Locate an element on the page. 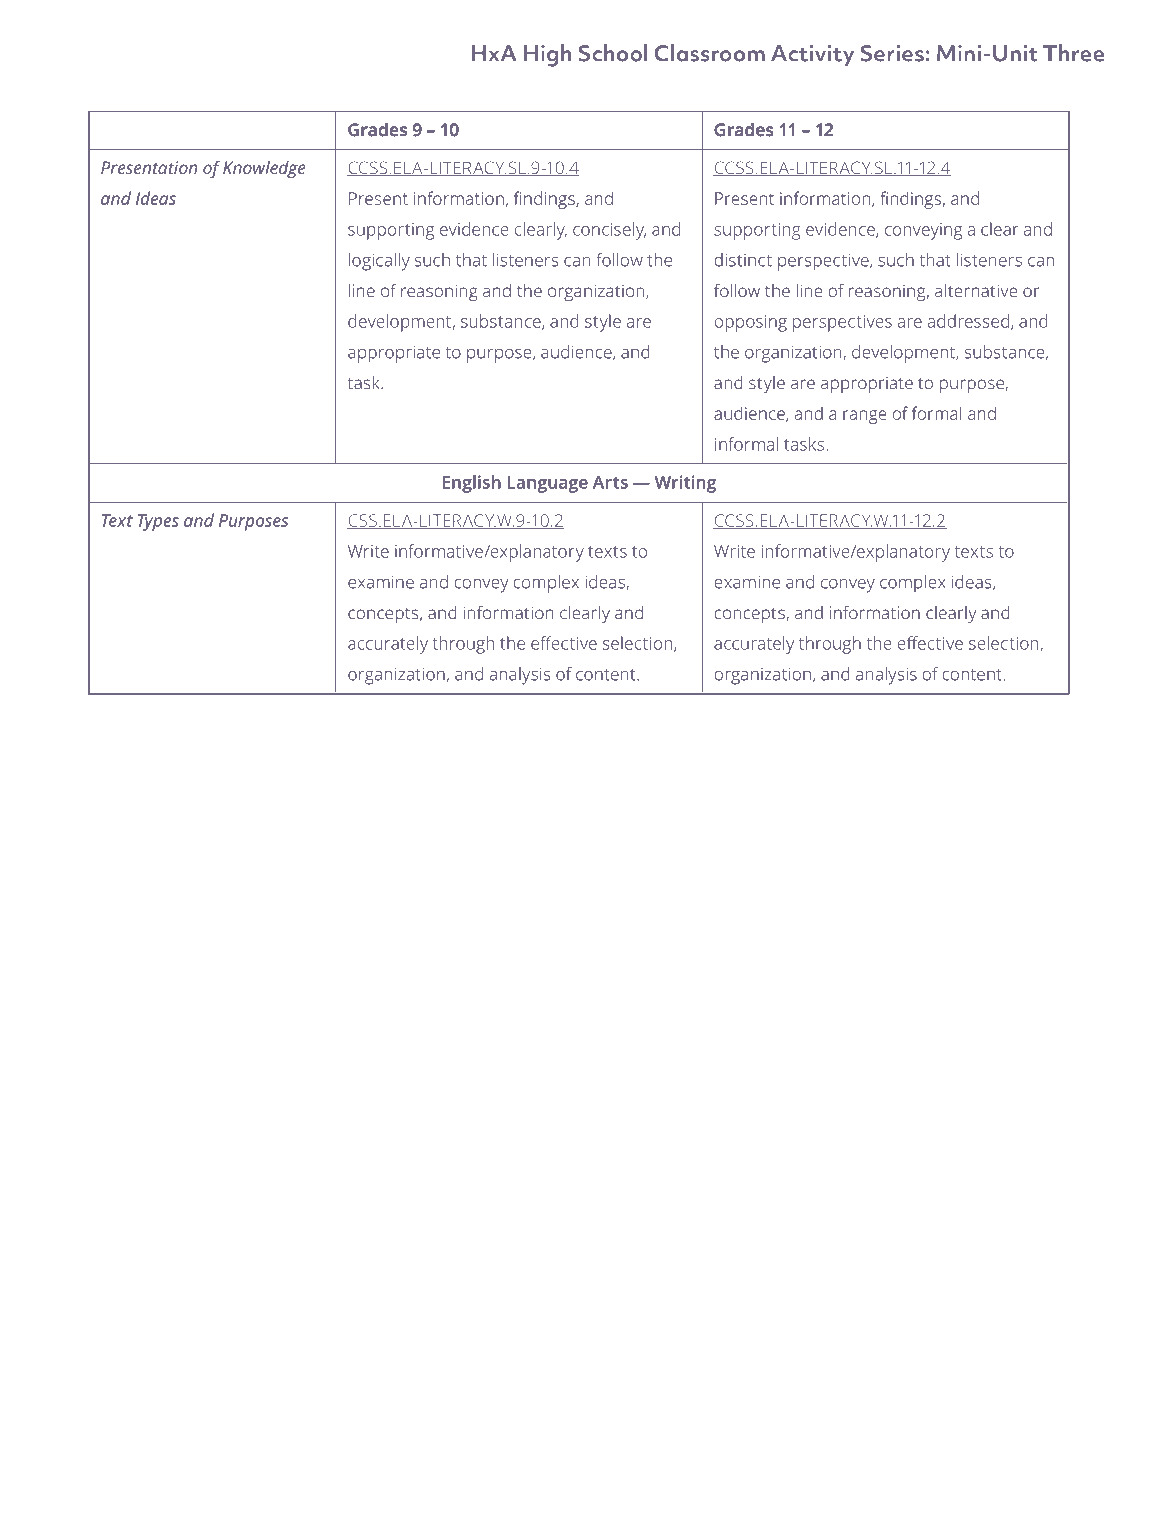 The image size is (1175, 1520). High is located at coordinates (547, 55).
